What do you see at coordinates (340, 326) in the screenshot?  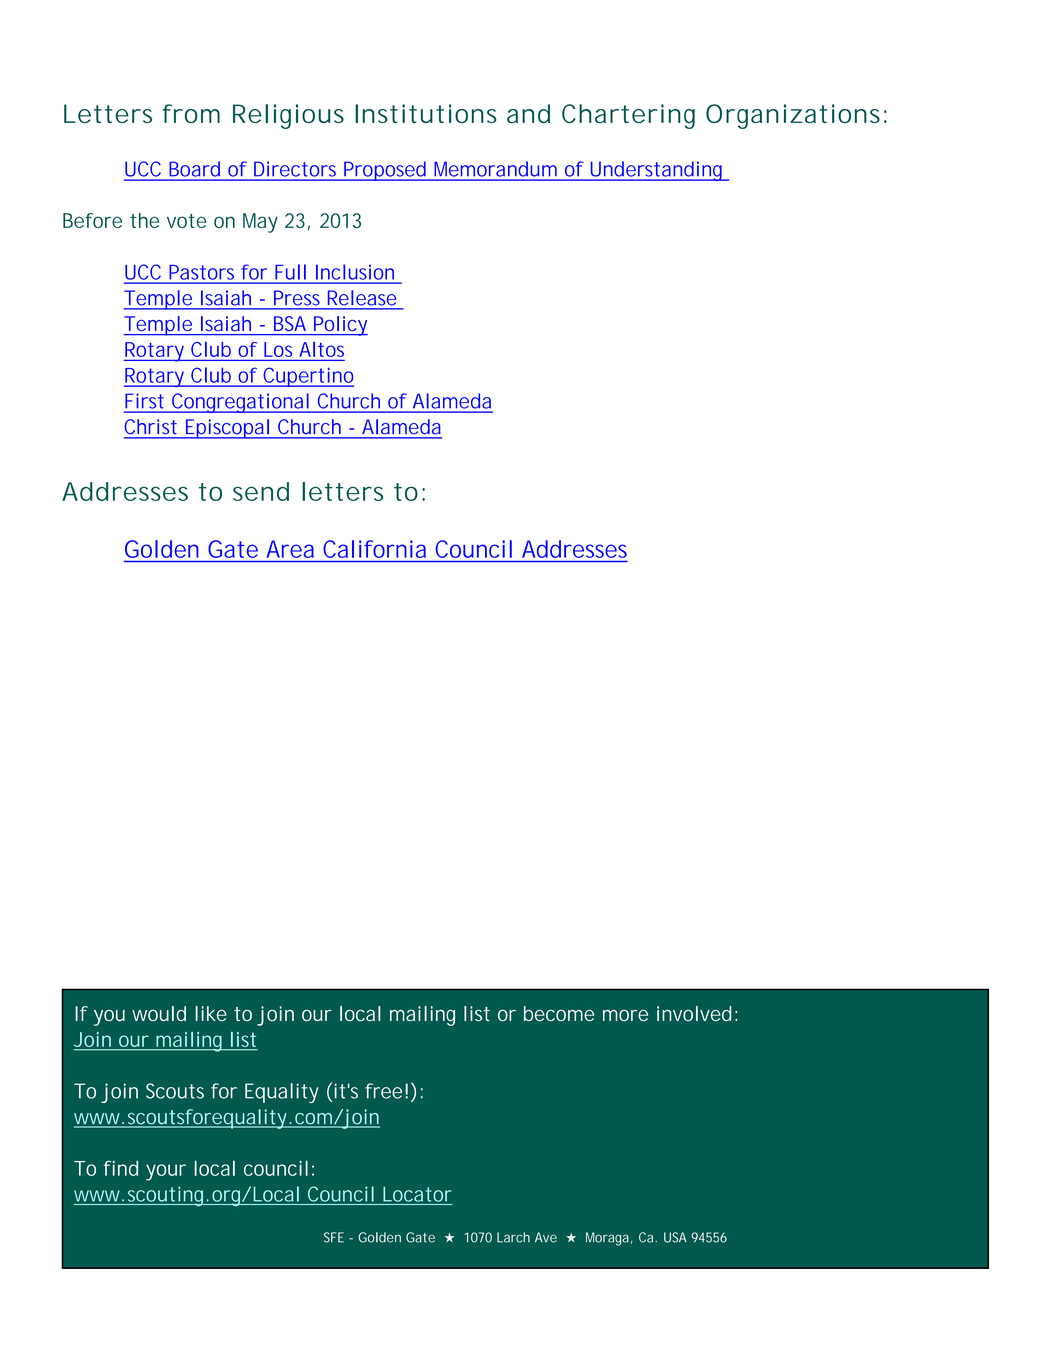 I see `Policy` at bounding box center [340, 326].
